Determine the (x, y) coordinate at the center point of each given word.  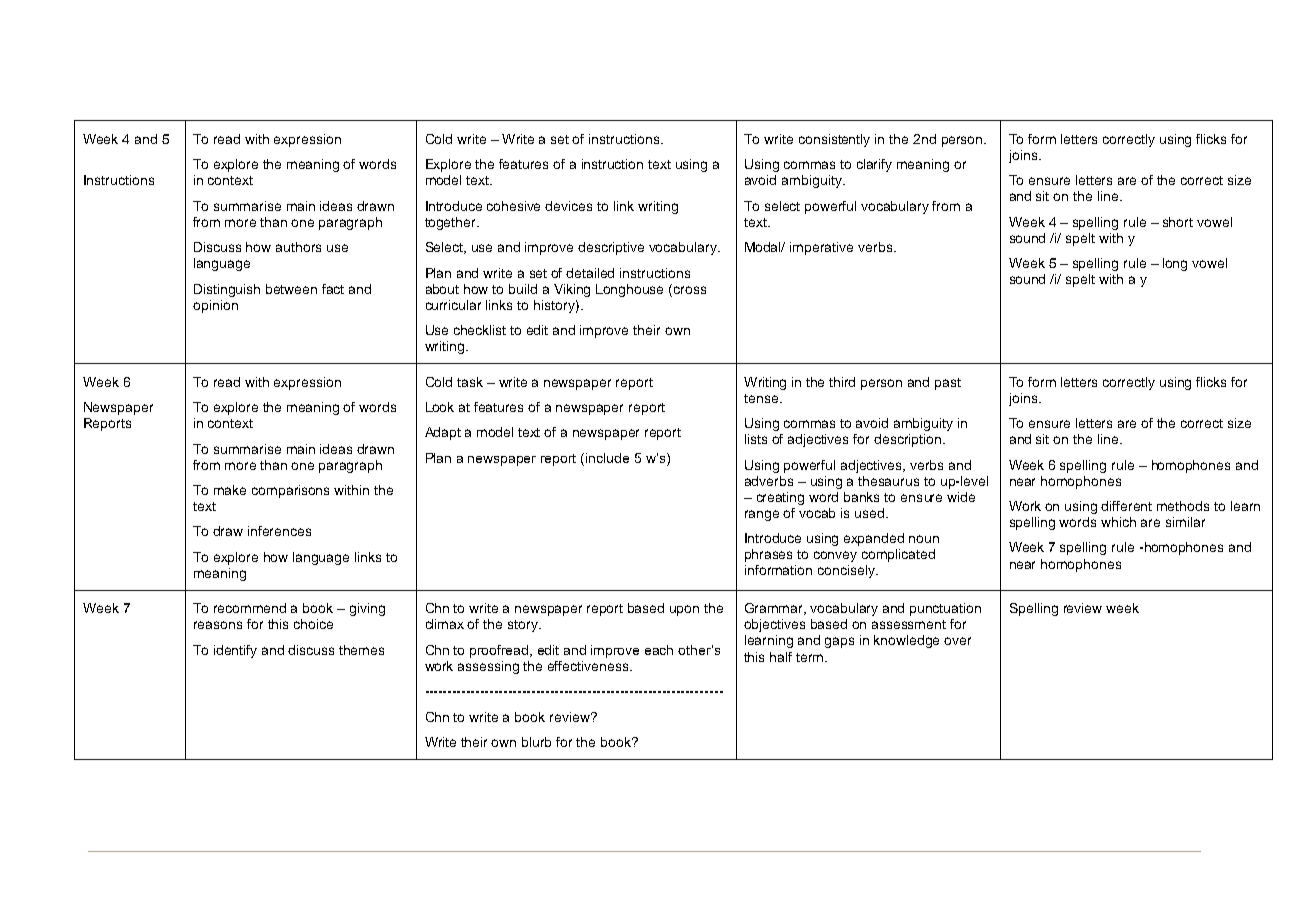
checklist (480, 330)
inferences (279, 531)
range (762, 515)
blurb (536, 742)
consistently (834, 140)
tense (762, 398)
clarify (874, 165)
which (1118, 522)
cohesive (513, 206)
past (948, 384)
